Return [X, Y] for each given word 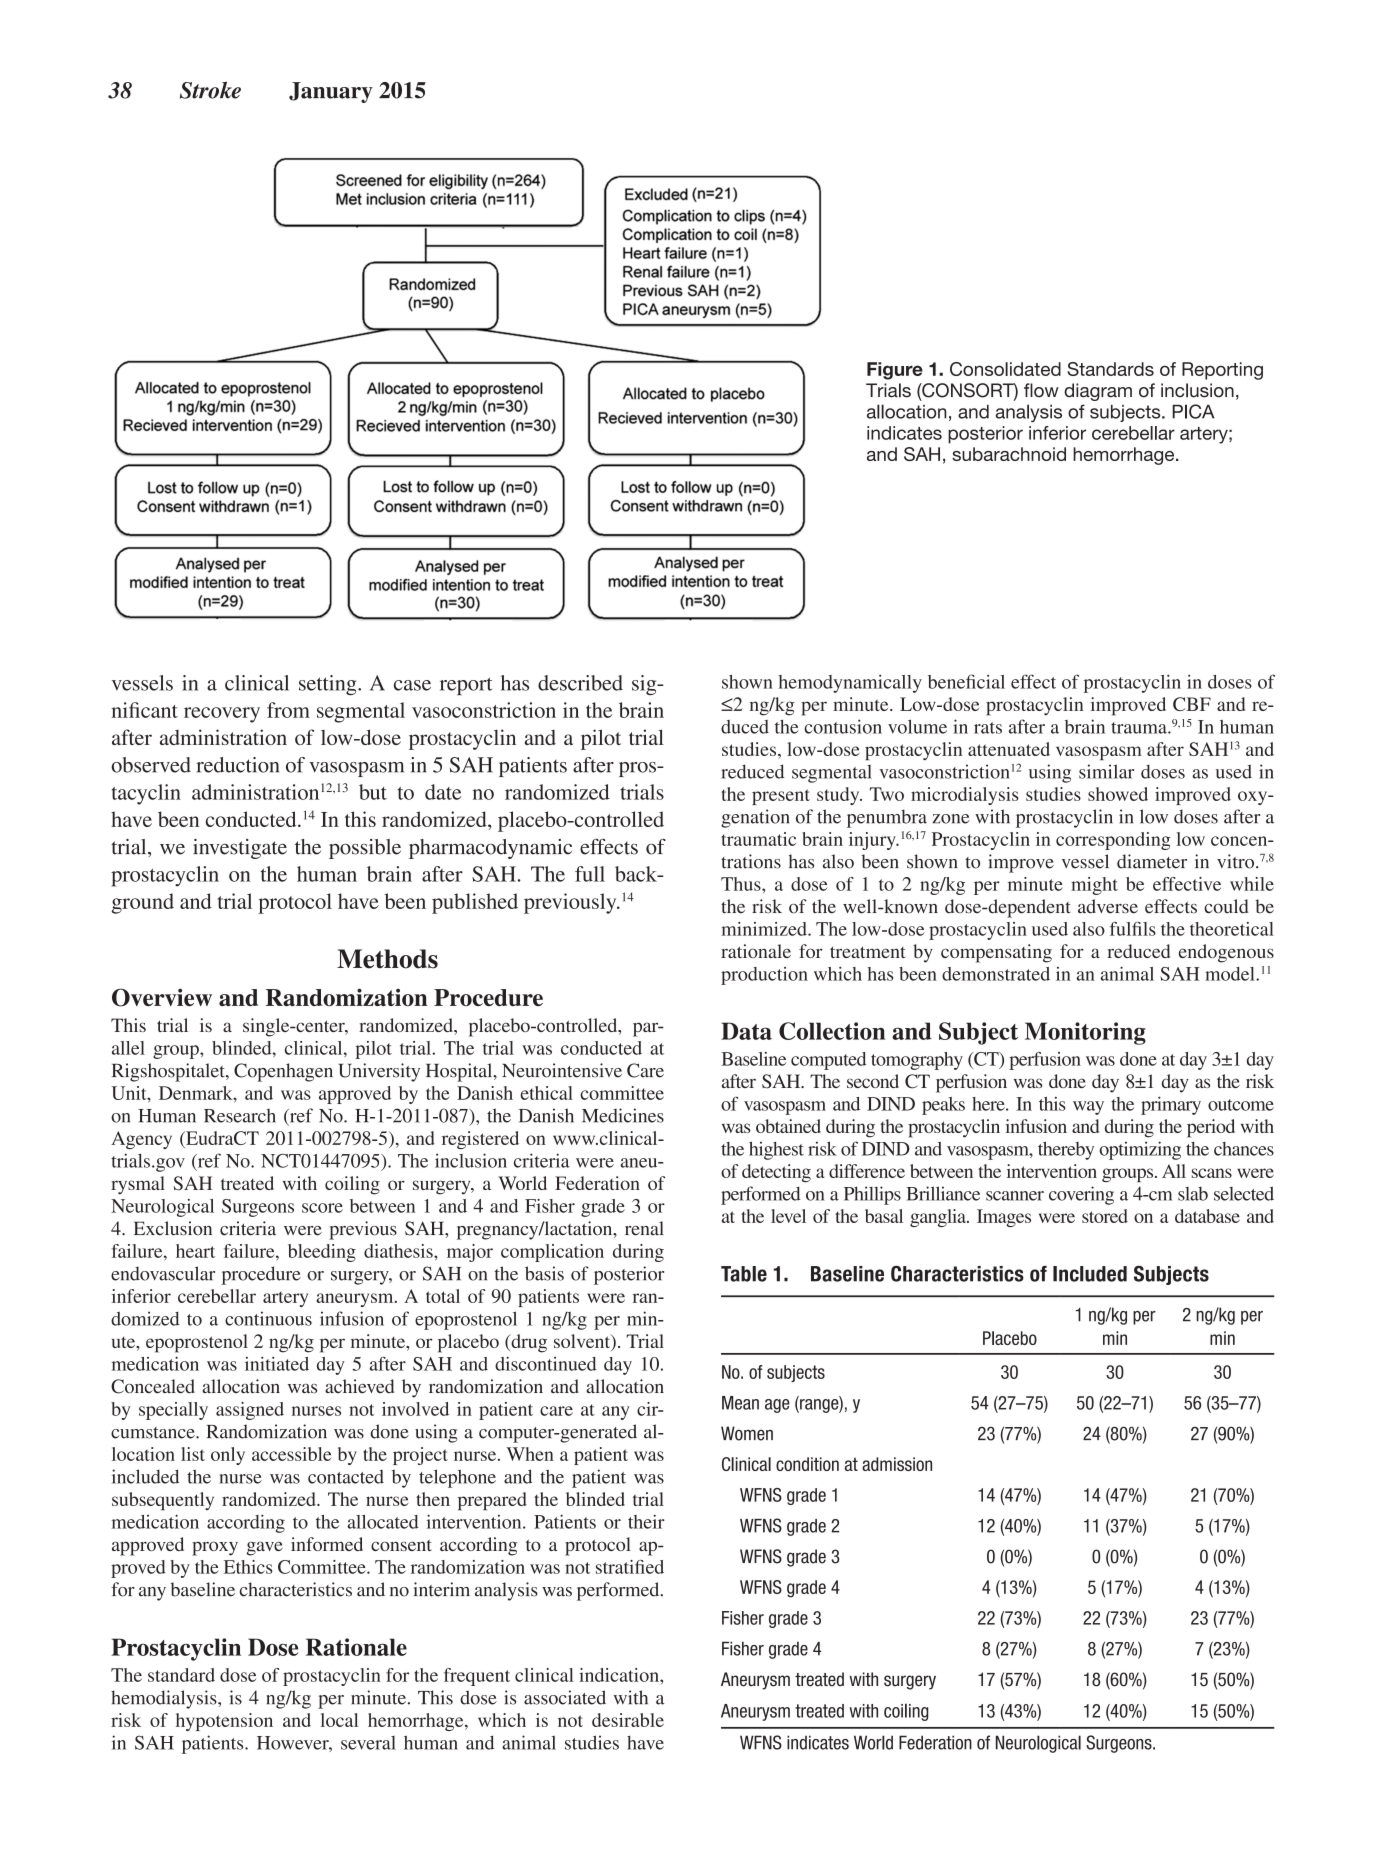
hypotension [224, 1722]
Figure [895, 371]
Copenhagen [283, 1072]
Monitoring [1085, 1033]
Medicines [623, 1115]
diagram [1098, 392]
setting [329, 685]
